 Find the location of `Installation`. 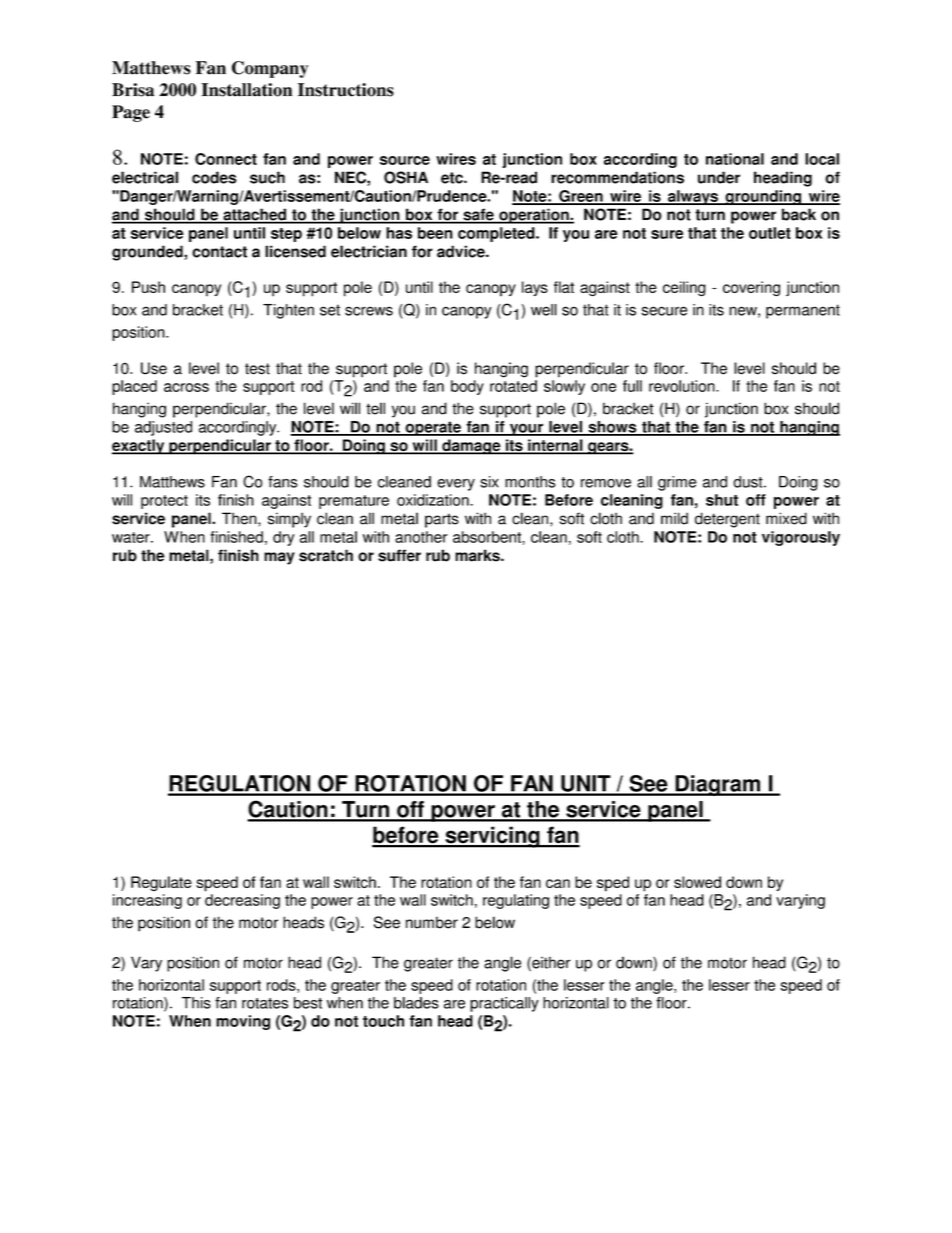

Installation is located at coordinates (246, 90).
